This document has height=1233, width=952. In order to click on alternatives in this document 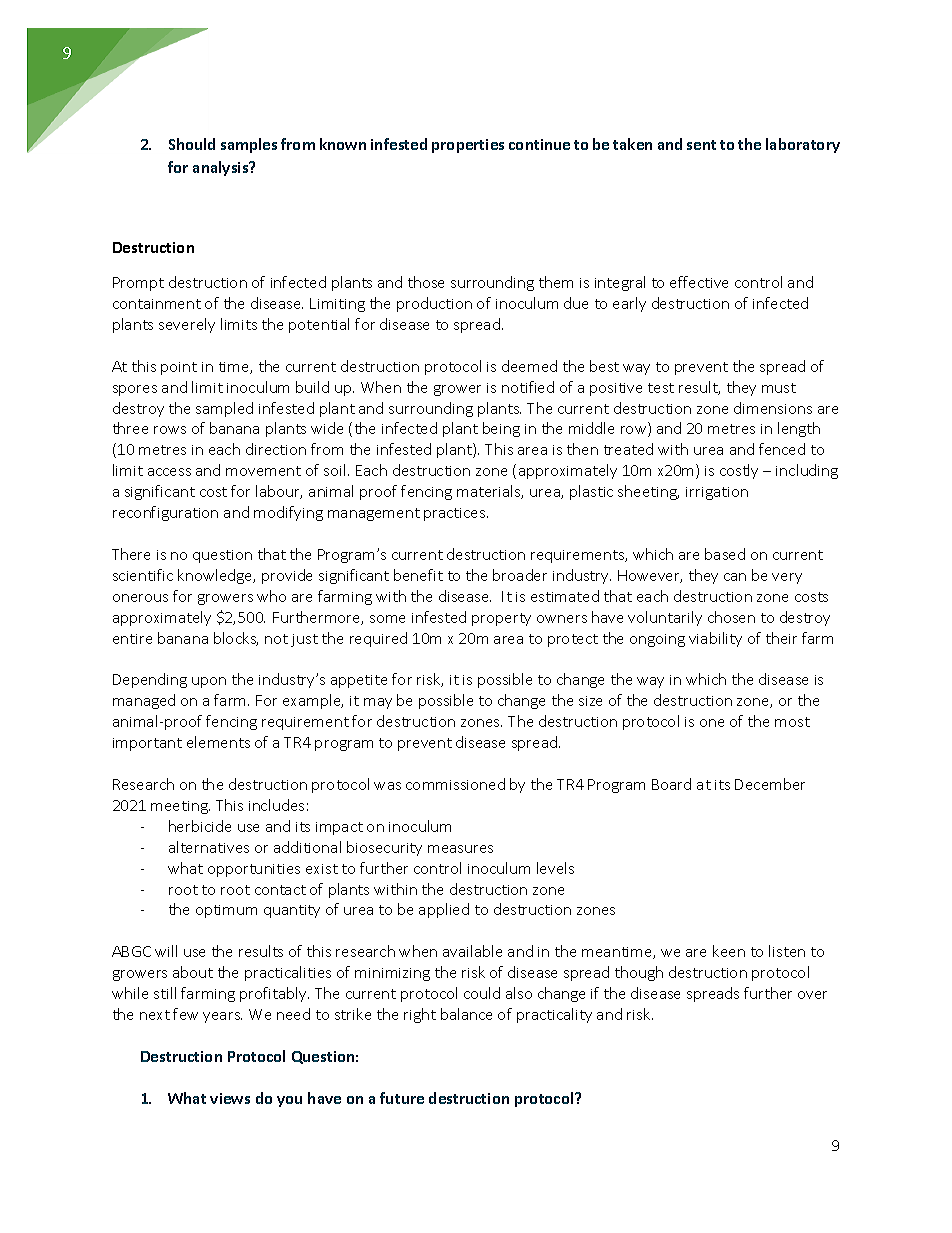, I will do `click(209, 847)`.
